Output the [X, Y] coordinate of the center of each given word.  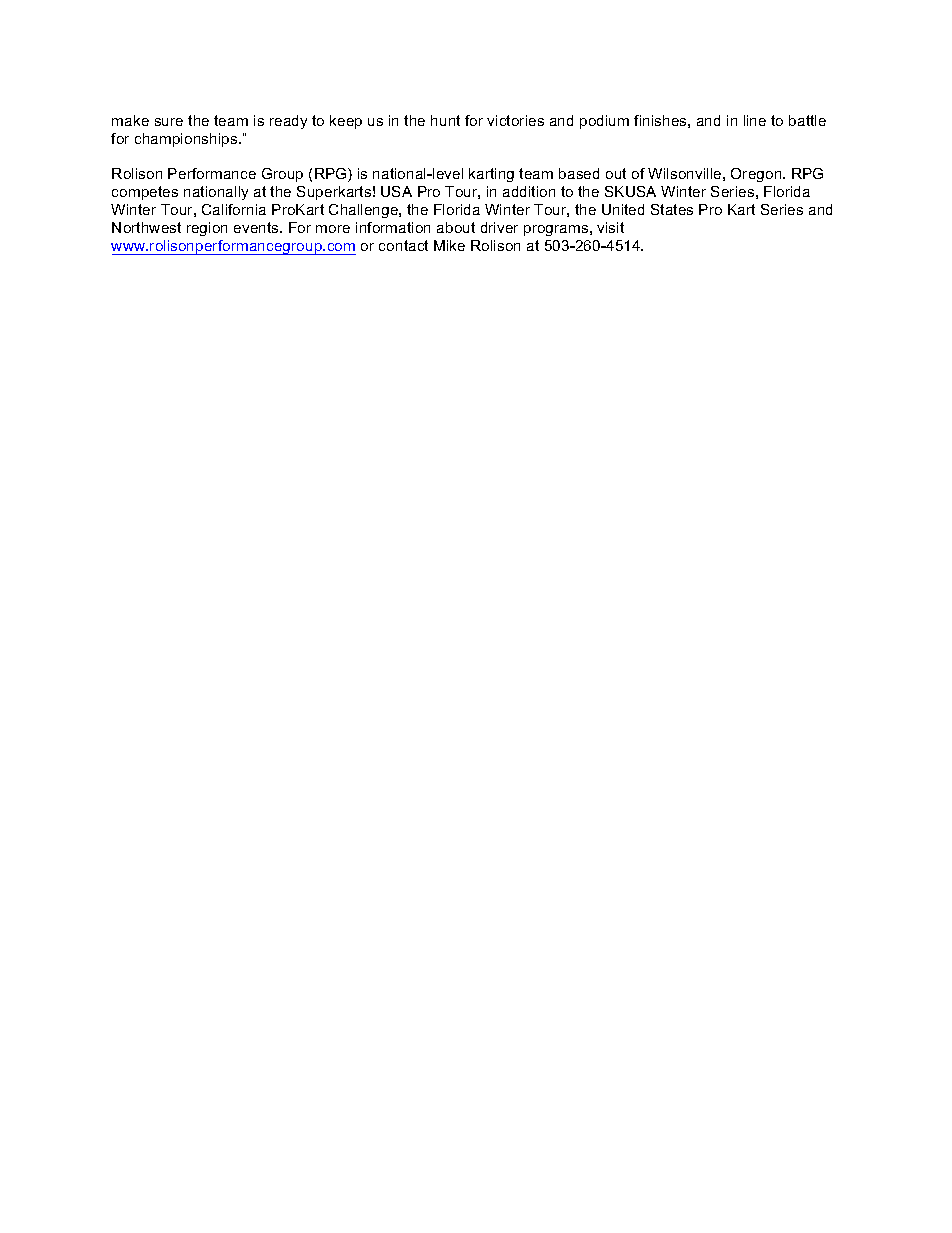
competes [145, 193]
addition [529, 191]
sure [169, 122]
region [207, 229]
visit [610, 227]
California [234, 209]
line [755, 120]
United [623, 209]
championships [187, 140]
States [672, 209]
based [579, 173]
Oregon [757, 175]
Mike [449, 245]
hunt [445, 120]
